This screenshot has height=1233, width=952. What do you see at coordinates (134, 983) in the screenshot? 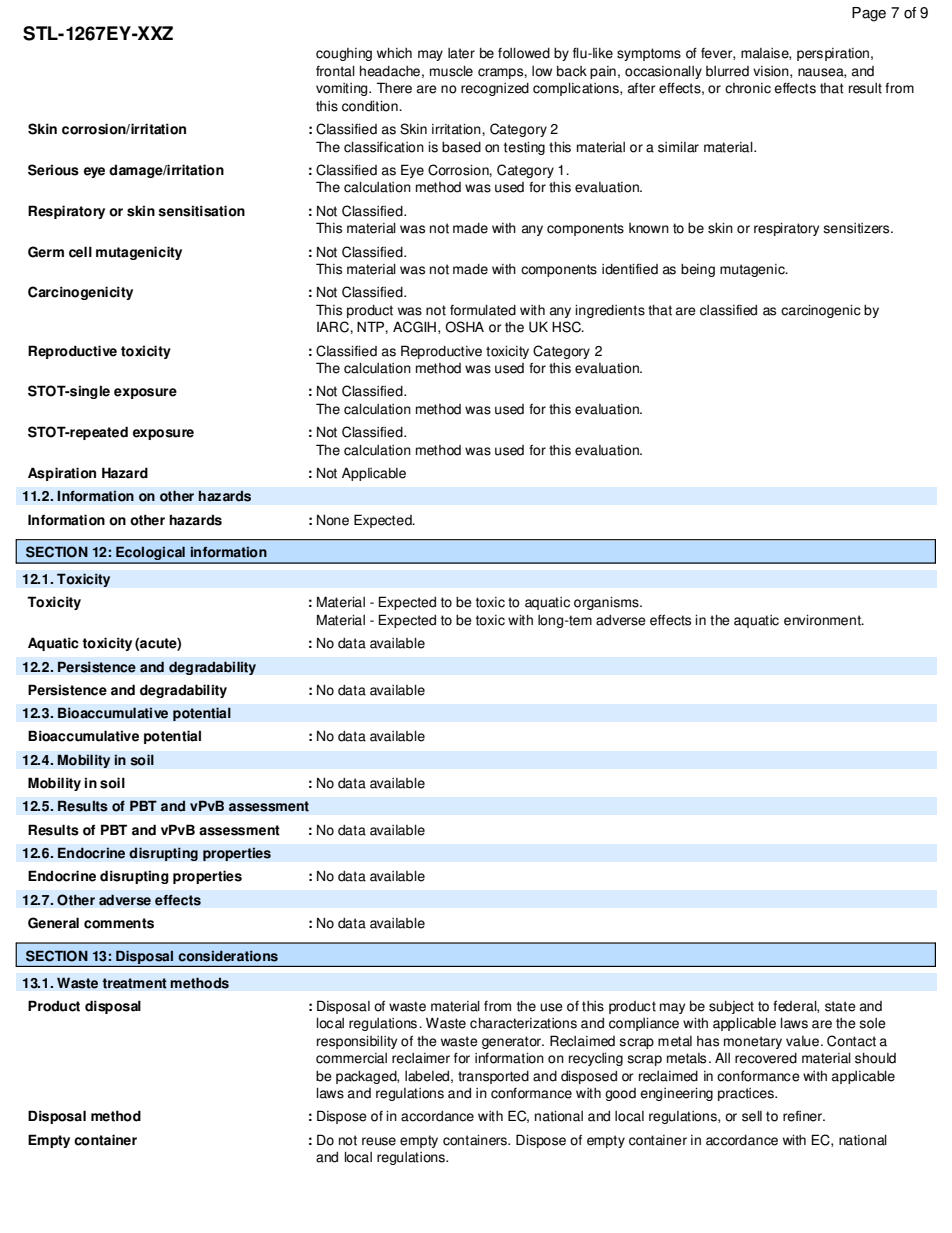
I see `treatment` at bounding box center [134, 983].
